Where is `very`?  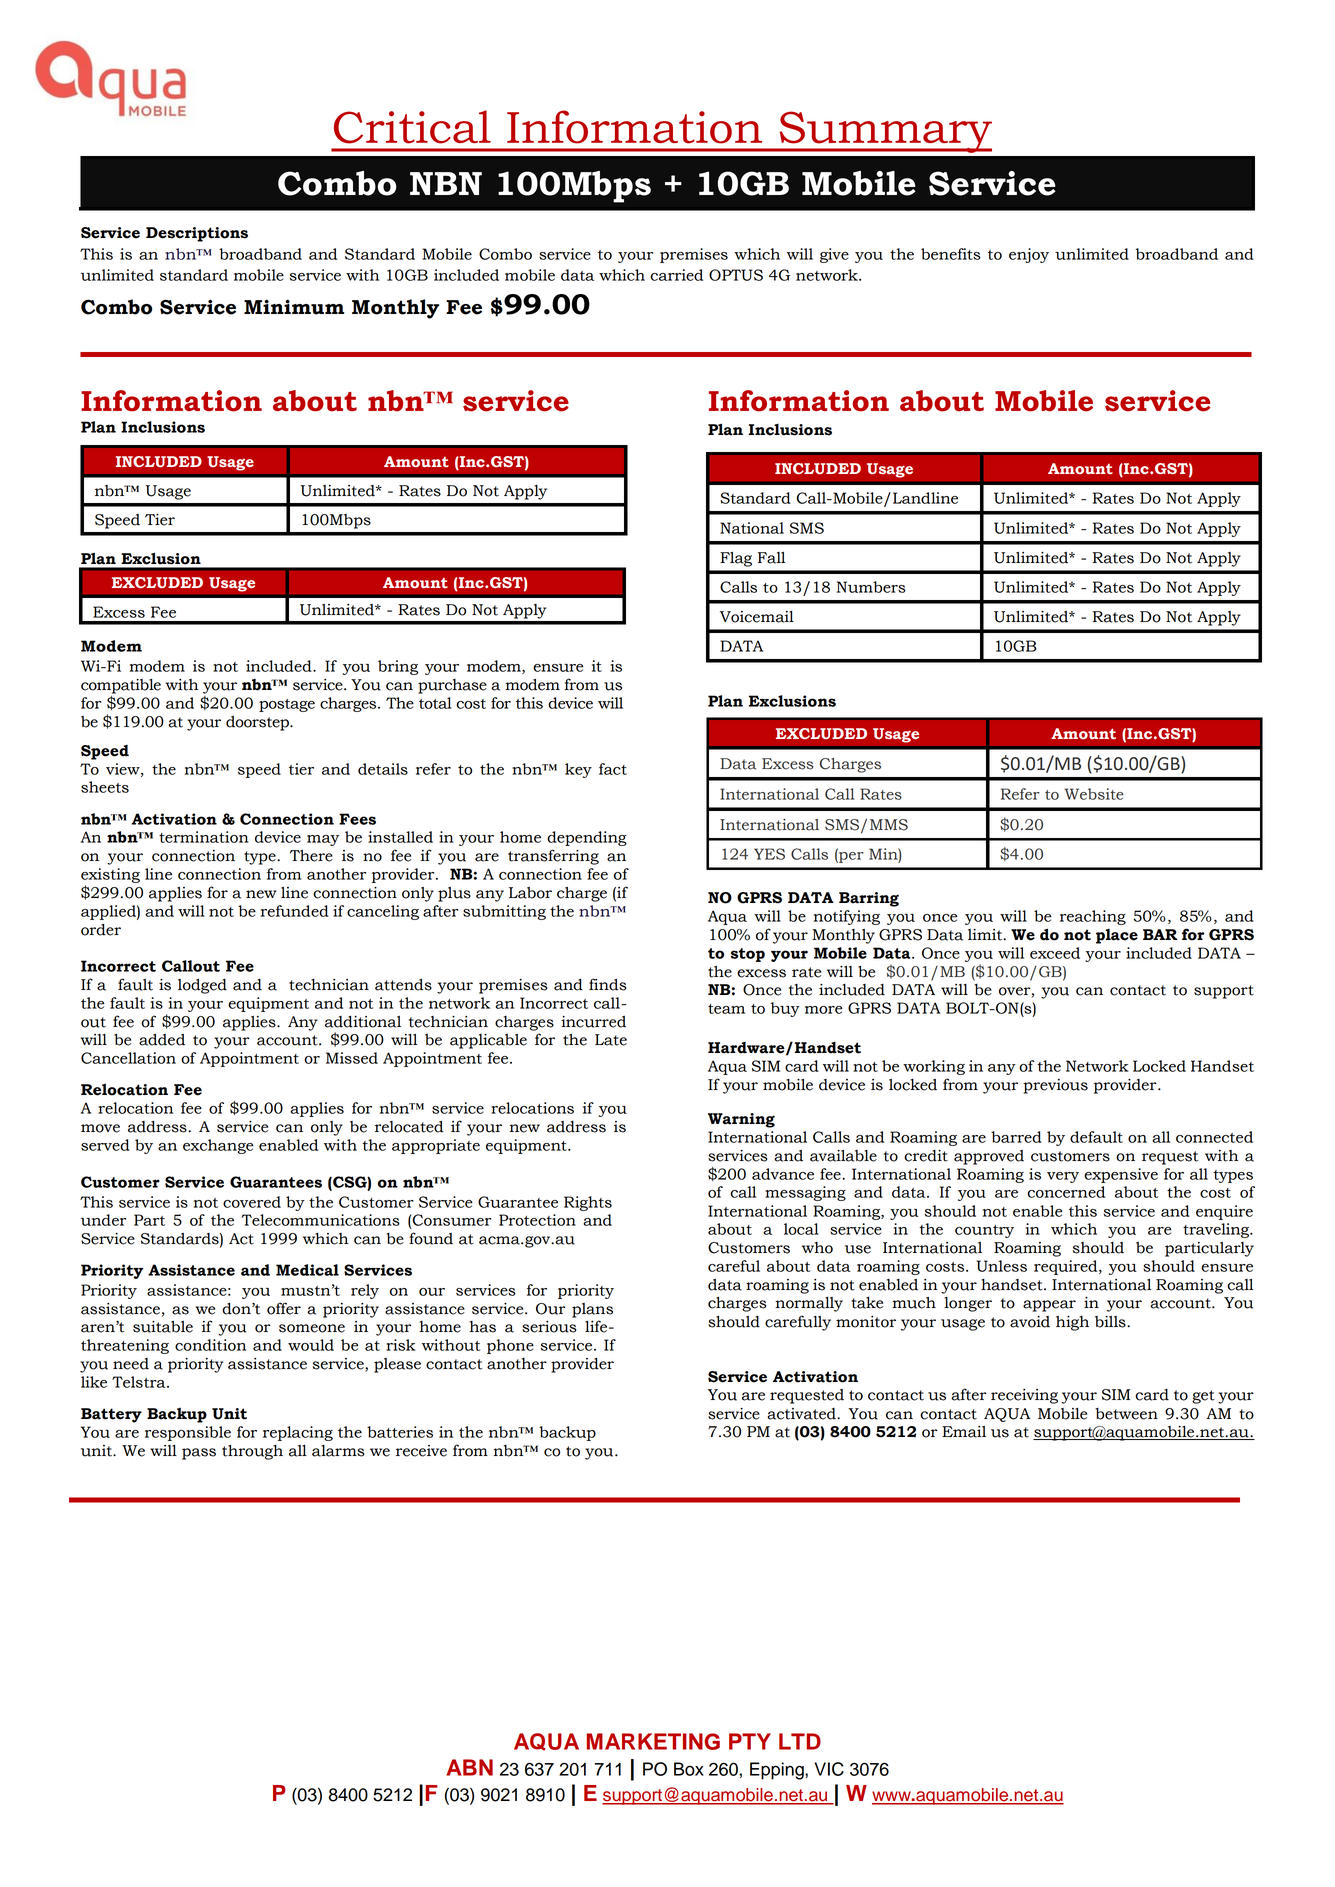
very is located at coordinates (1063, 1177).
